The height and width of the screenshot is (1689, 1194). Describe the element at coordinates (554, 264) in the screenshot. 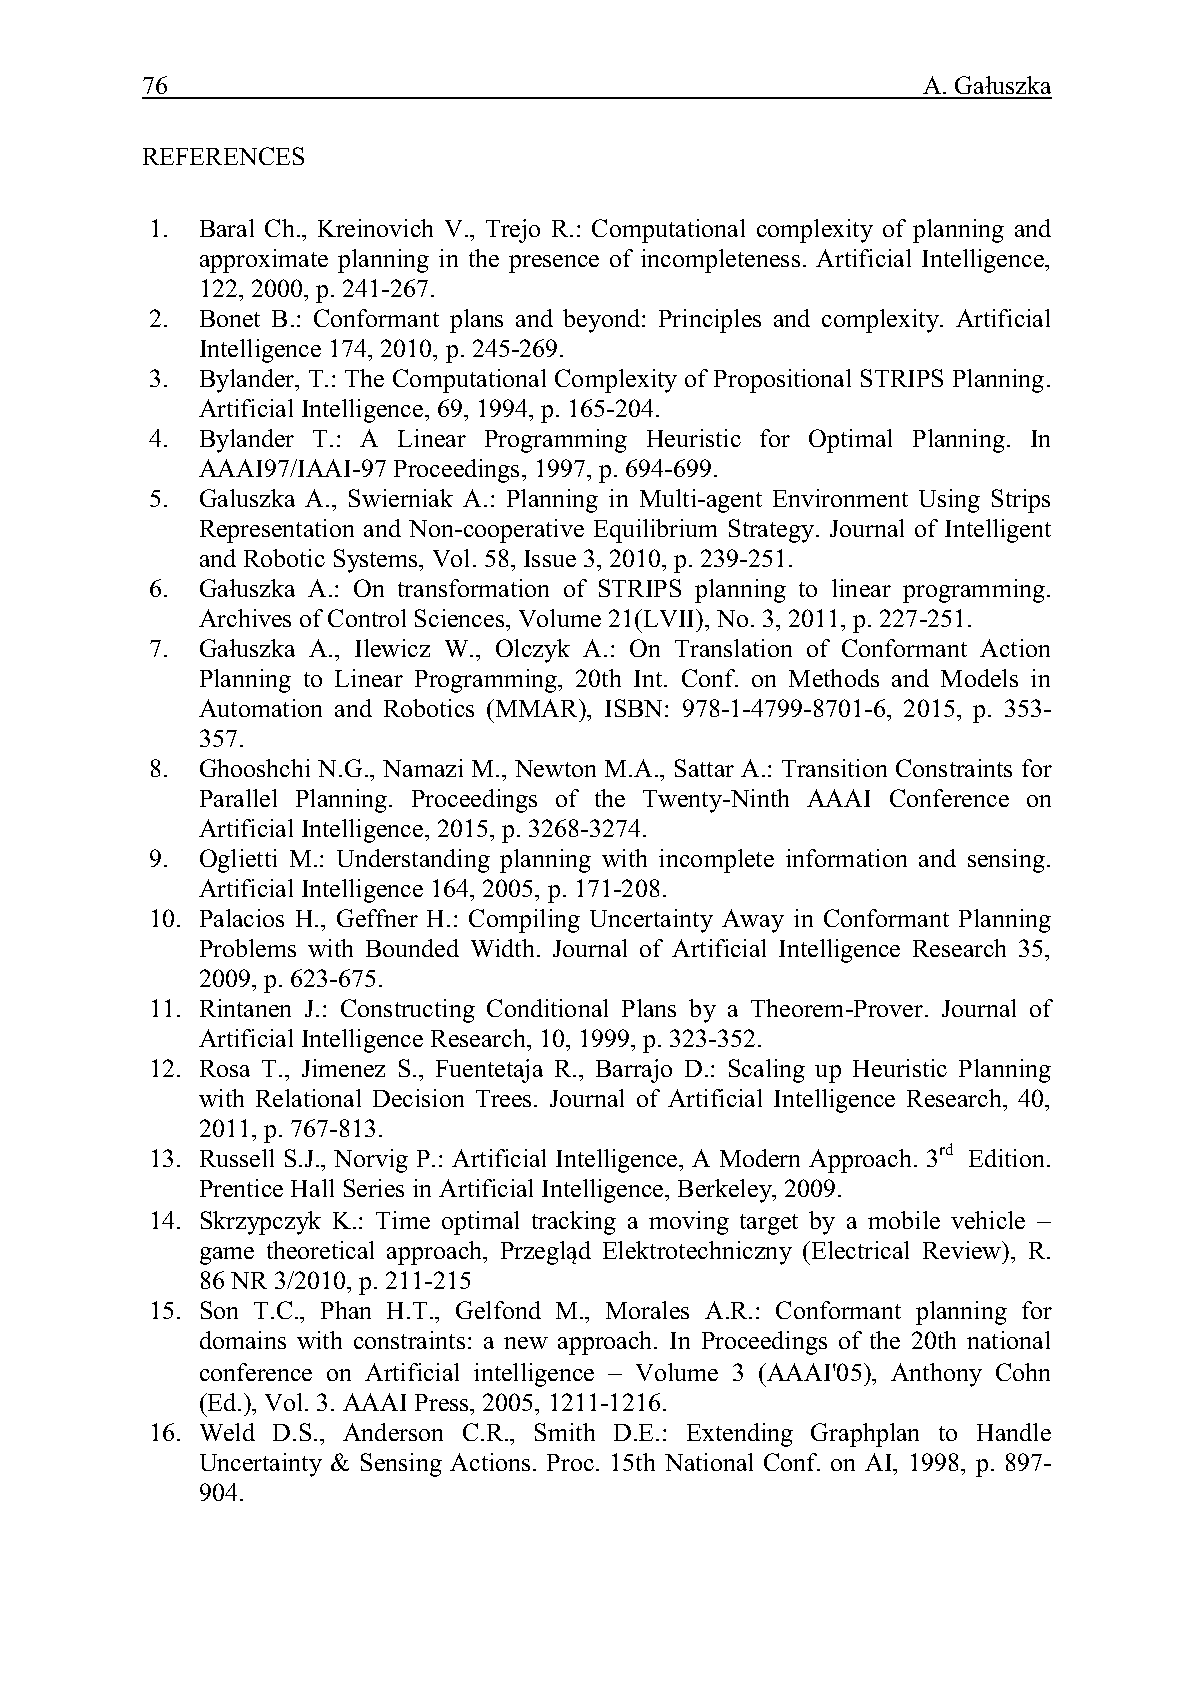

I see `presence` at that location.
